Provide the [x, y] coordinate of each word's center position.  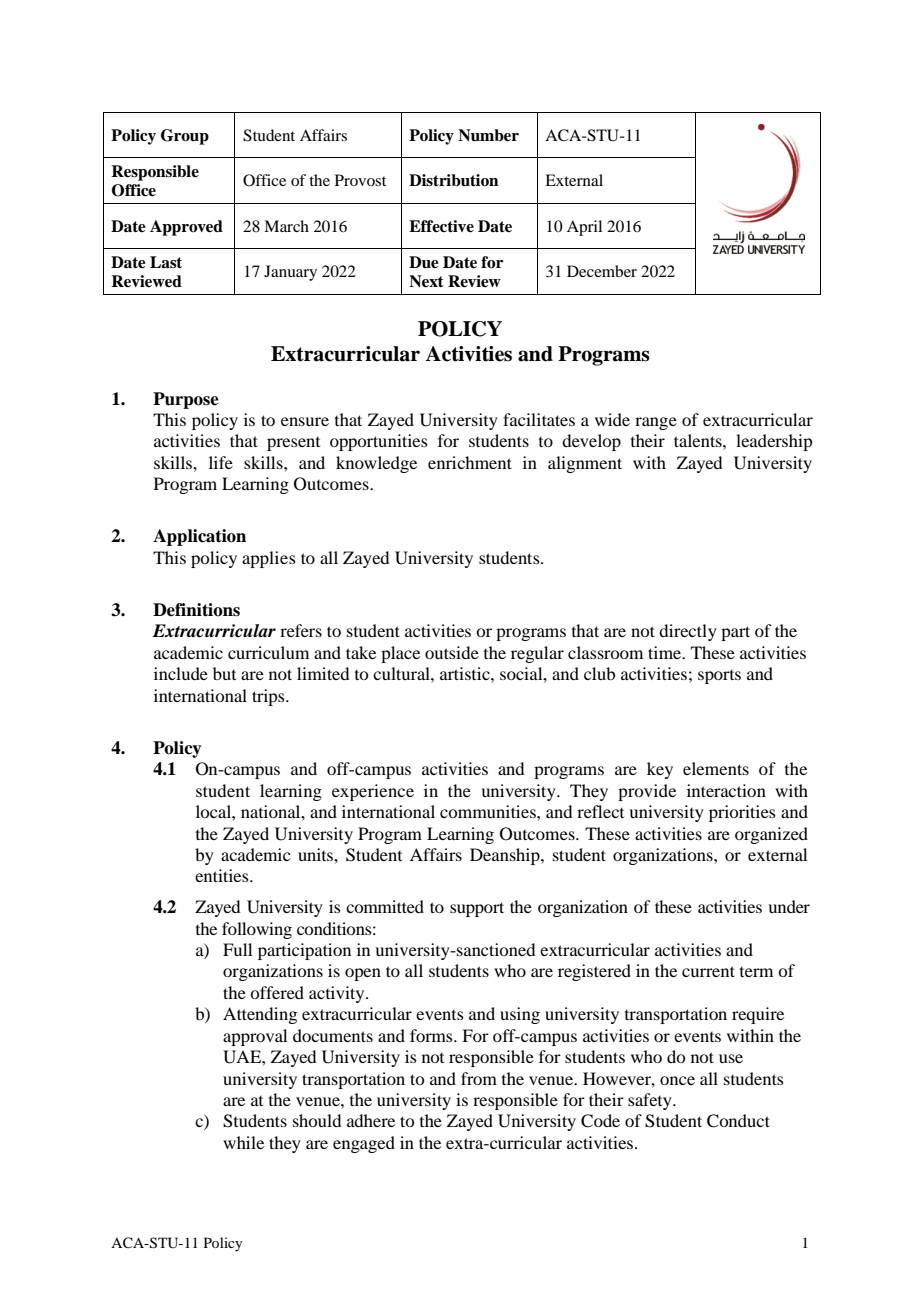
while [243, 1142]
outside [452, 652]
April [584, 228]
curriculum [268, 652]
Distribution [454, 180]
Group [185, 137]
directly [688, 632]
